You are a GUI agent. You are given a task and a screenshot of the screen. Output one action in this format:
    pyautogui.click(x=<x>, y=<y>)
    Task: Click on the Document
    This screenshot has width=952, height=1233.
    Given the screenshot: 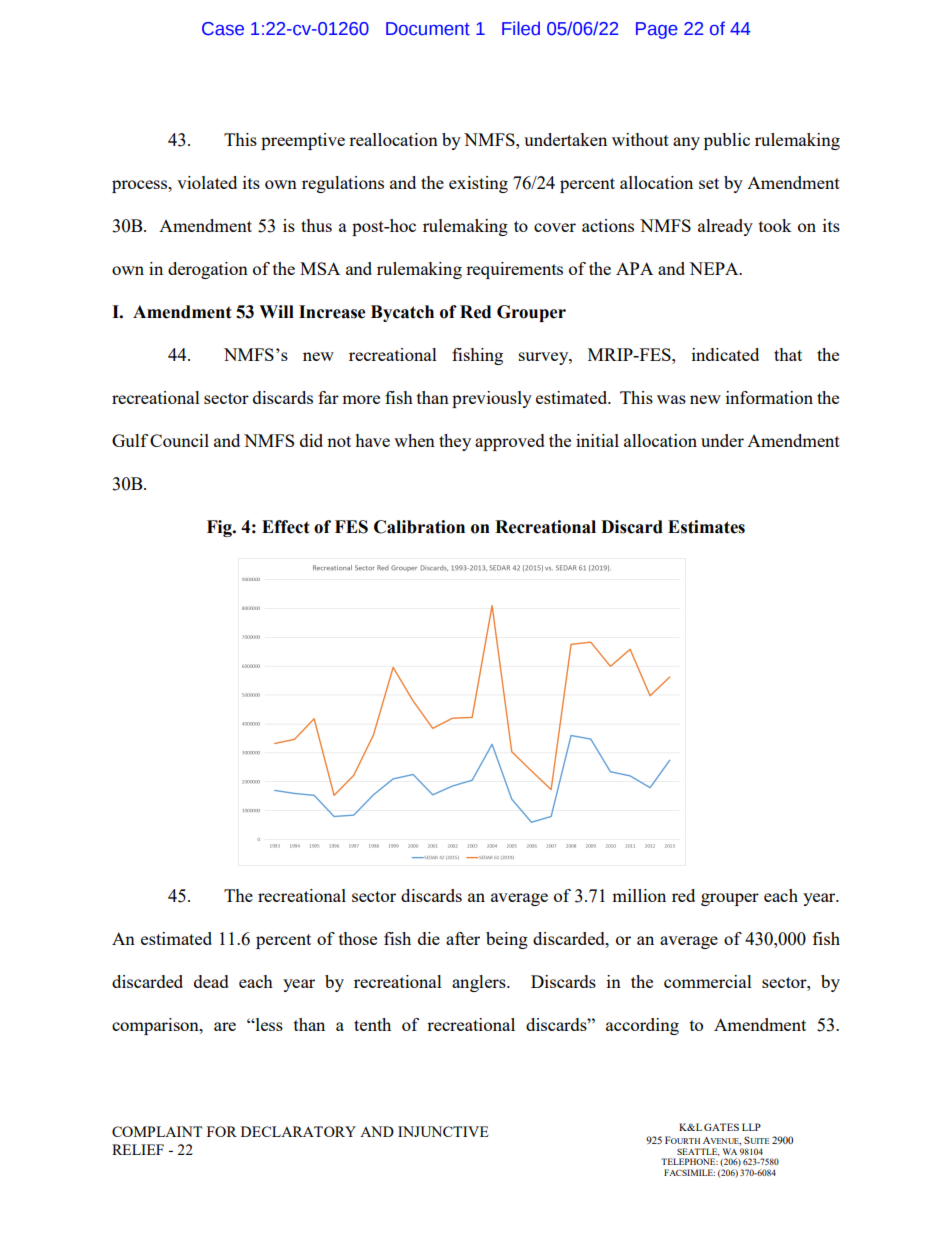 What is the action you would take?
    pyautogui.click(x=428, y=29)
